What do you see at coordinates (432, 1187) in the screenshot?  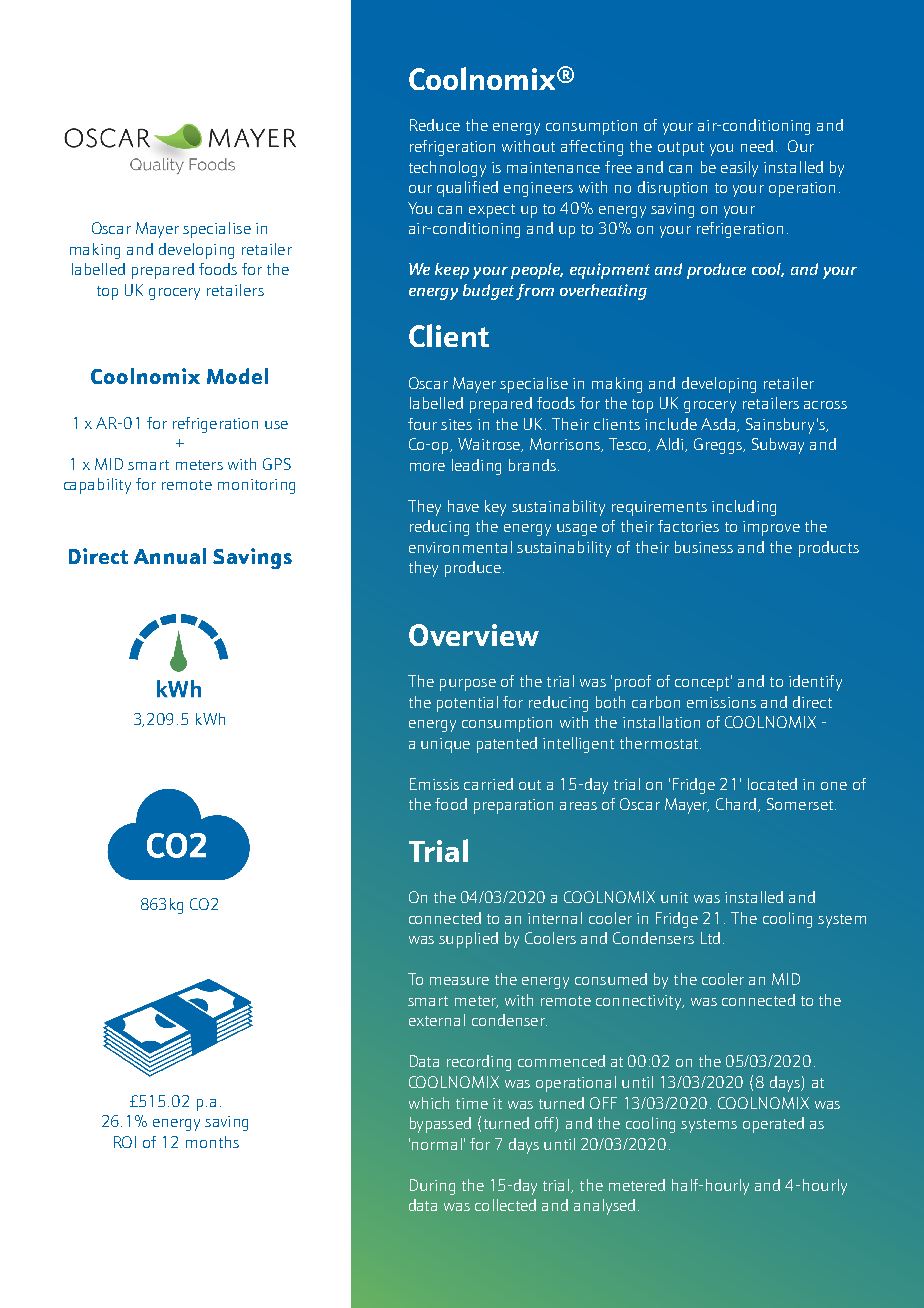 I see `During` at bounding box center [432, 1187].
